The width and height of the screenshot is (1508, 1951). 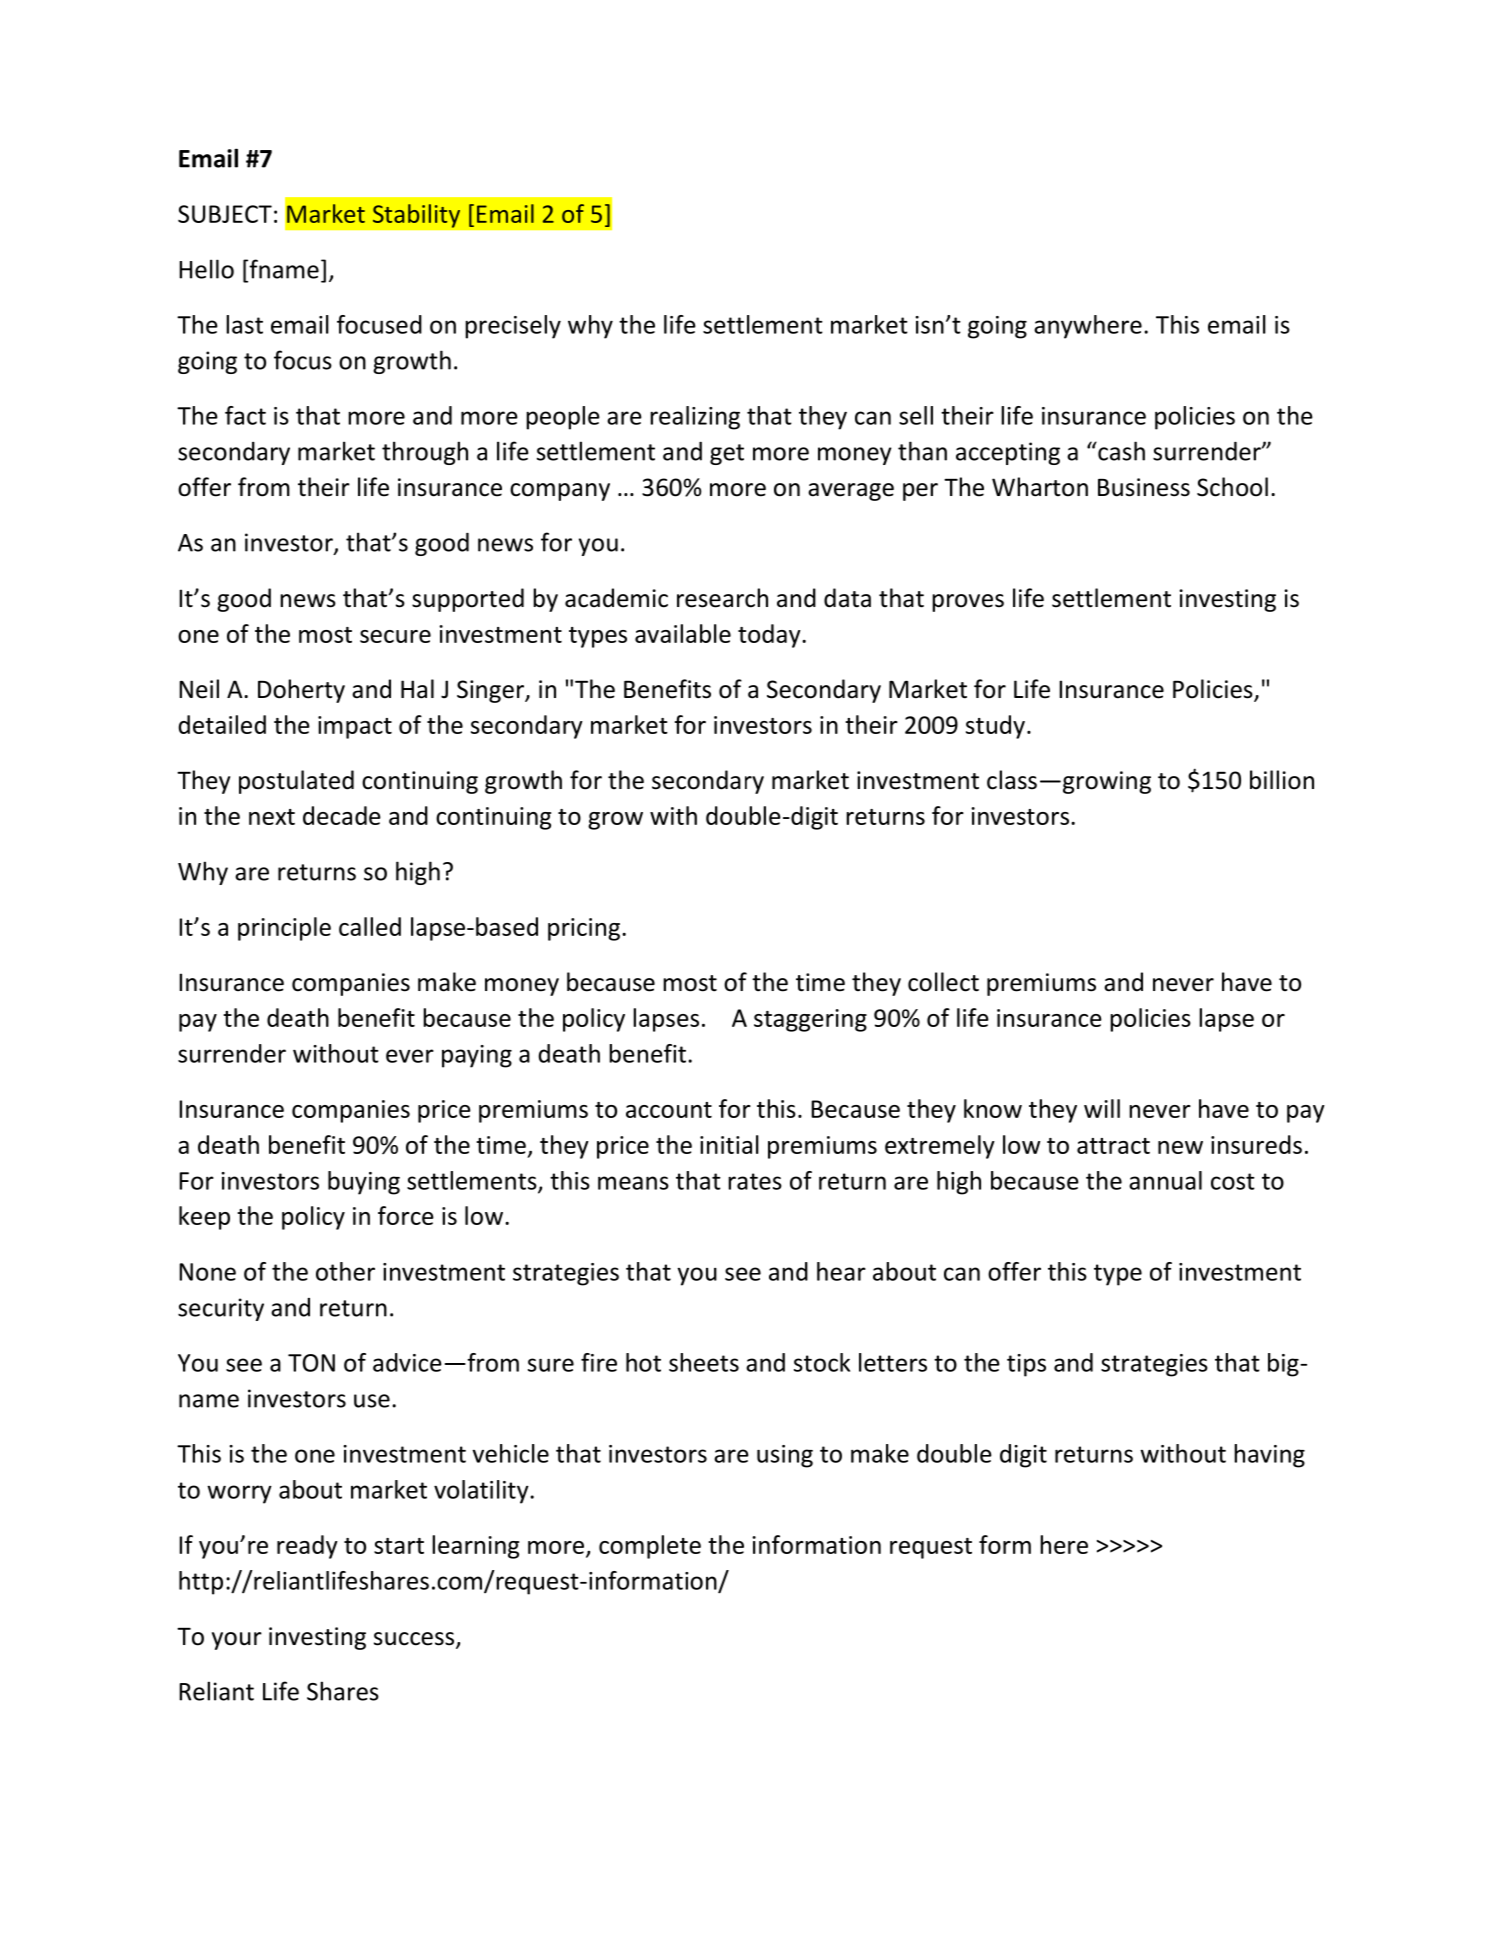 I want to click on secure, so click(x=395, y=636).
